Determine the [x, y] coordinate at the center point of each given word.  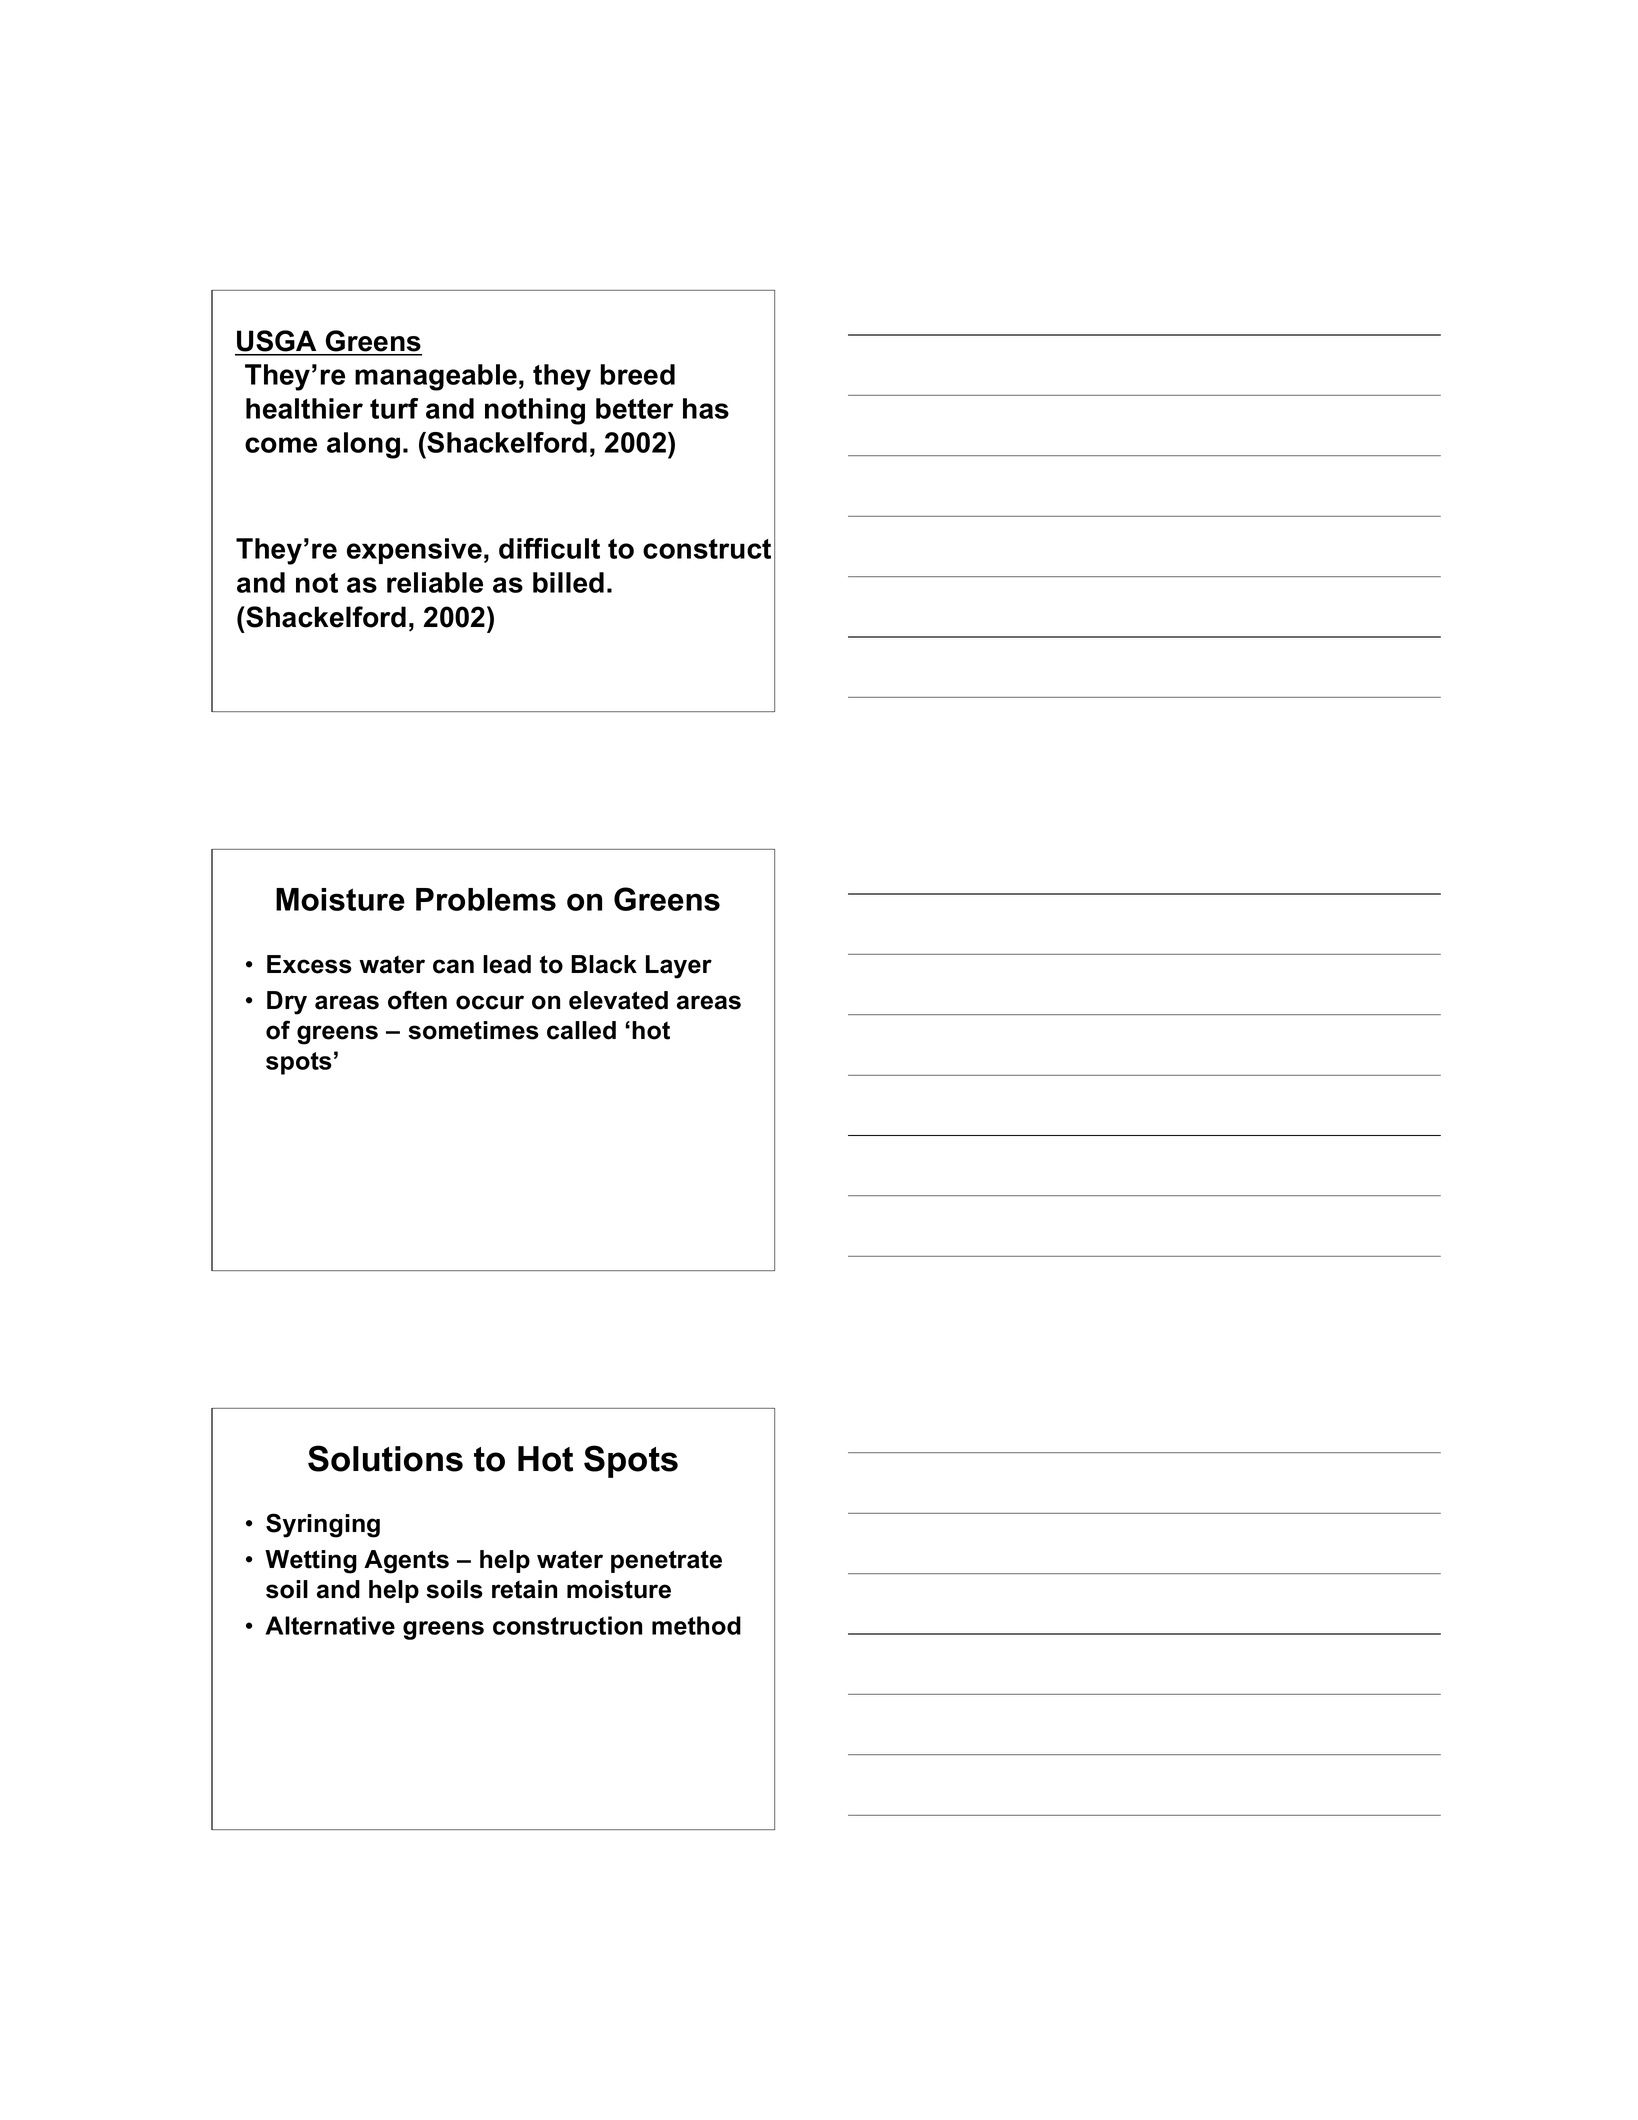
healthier [304, 408]
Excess [309, 964]
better [635, 408]
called [581, 1030]
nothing [535, 411]
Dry [287, 1003]
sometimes [473, 1030]
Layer [679, 967]
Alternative [330, 1625]
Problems [486, 899]
